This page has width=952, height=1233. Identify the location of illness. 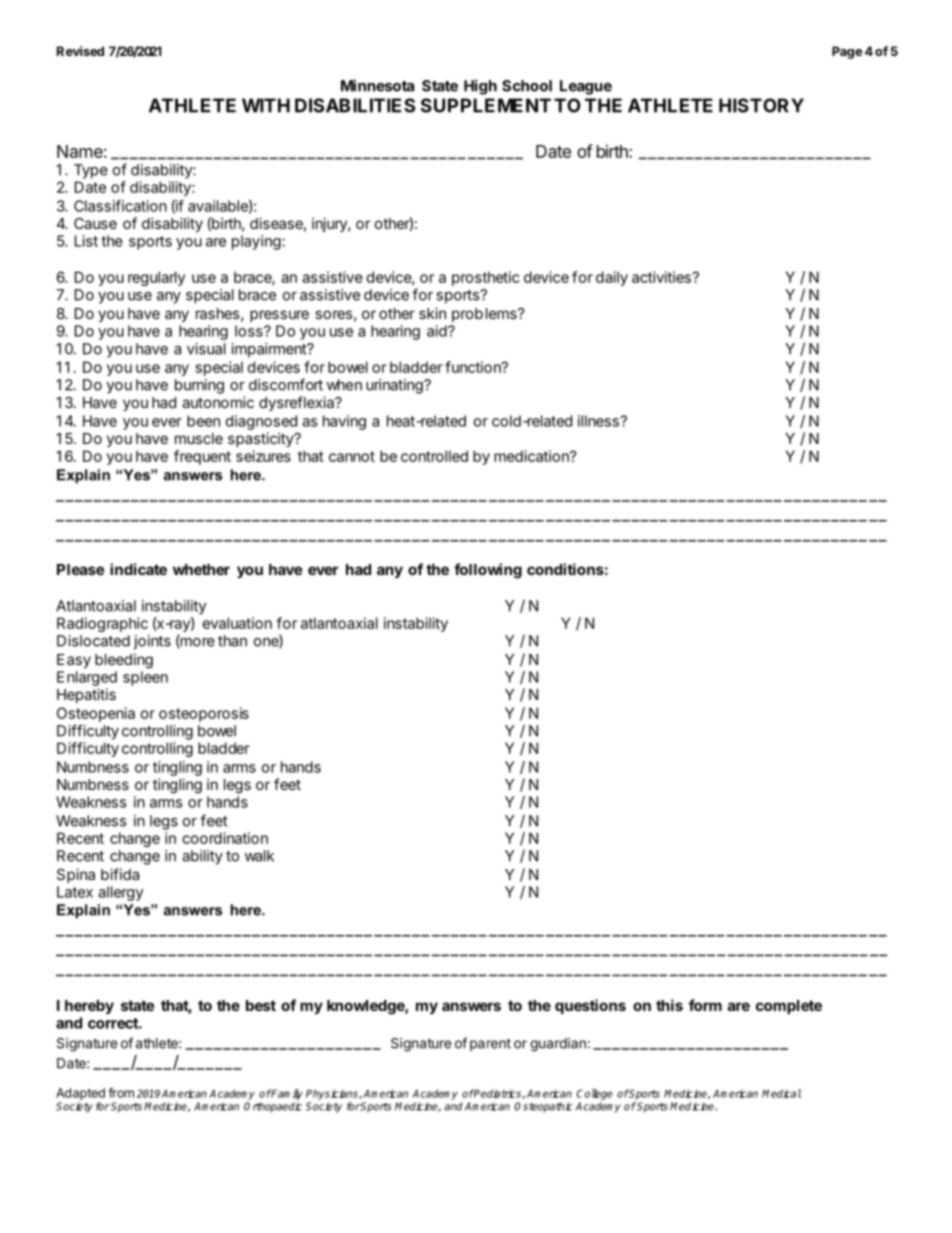
(599, 421).
